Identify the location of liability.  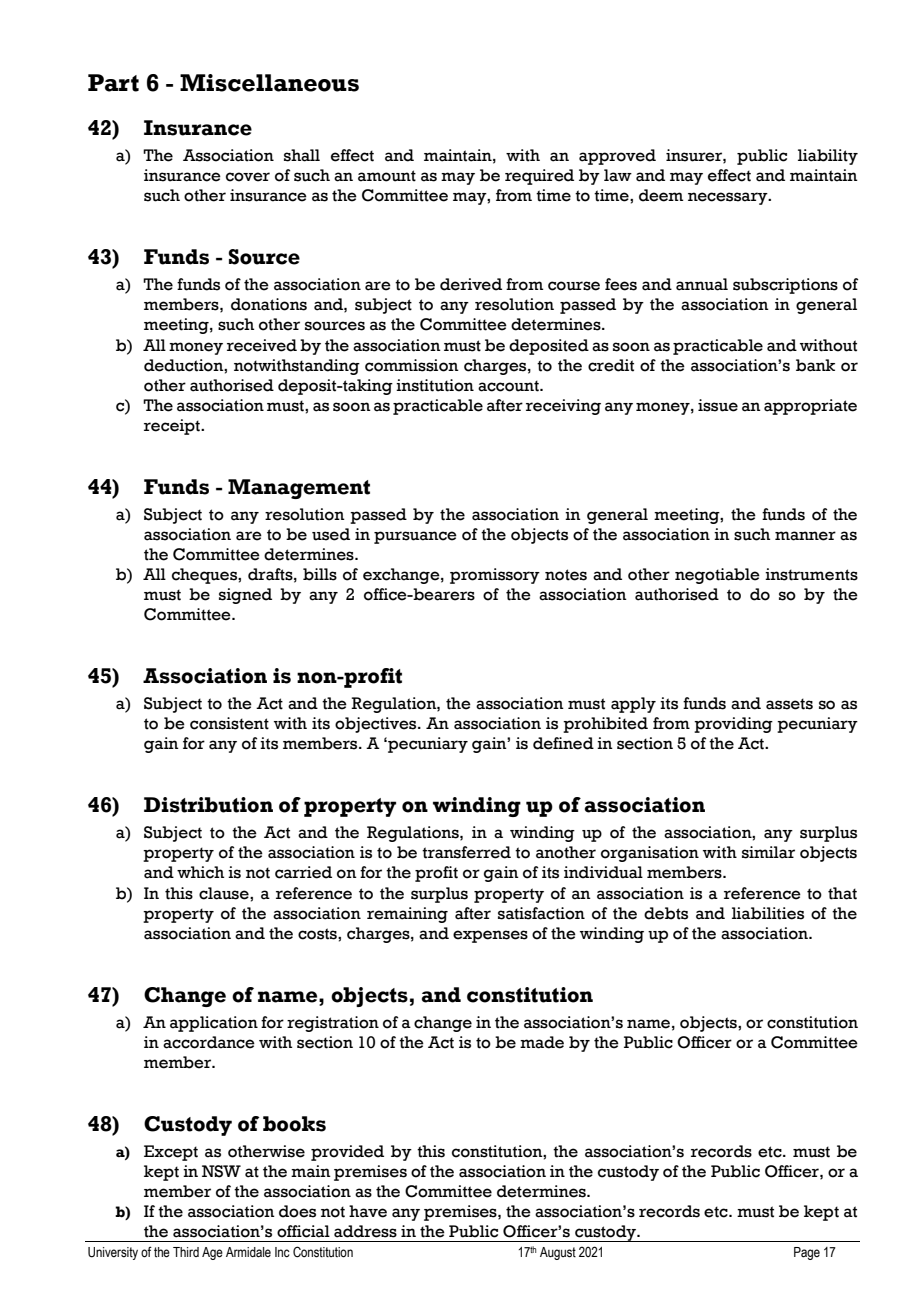
(828, 157).
